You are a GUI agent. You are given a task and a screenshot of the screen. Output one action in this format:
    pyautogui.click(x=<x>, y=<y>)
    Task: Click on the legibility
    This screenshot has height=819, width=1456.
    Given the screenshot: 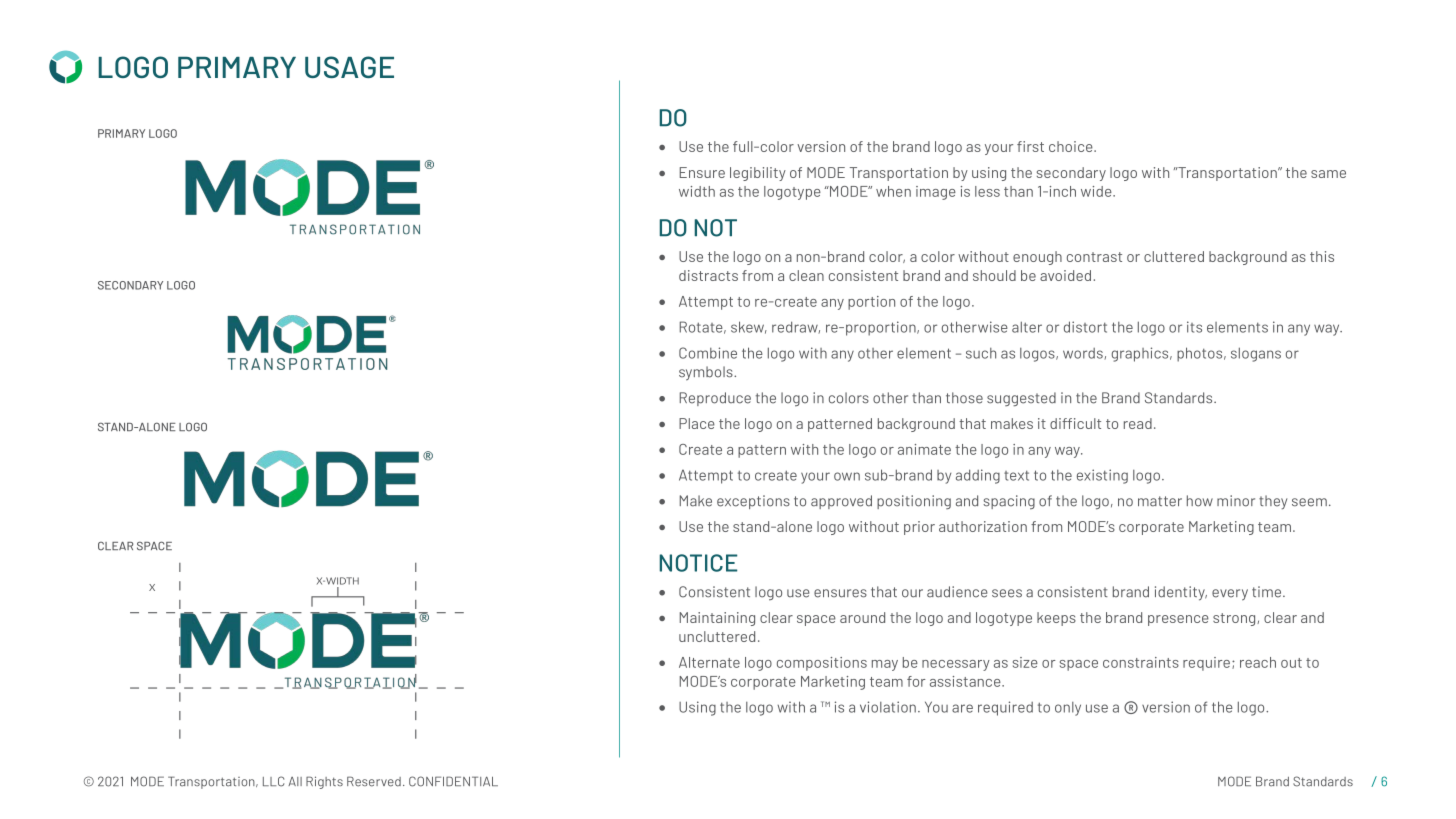 What is the action you would take?
    pyautogui.click(x=758, y=174)
